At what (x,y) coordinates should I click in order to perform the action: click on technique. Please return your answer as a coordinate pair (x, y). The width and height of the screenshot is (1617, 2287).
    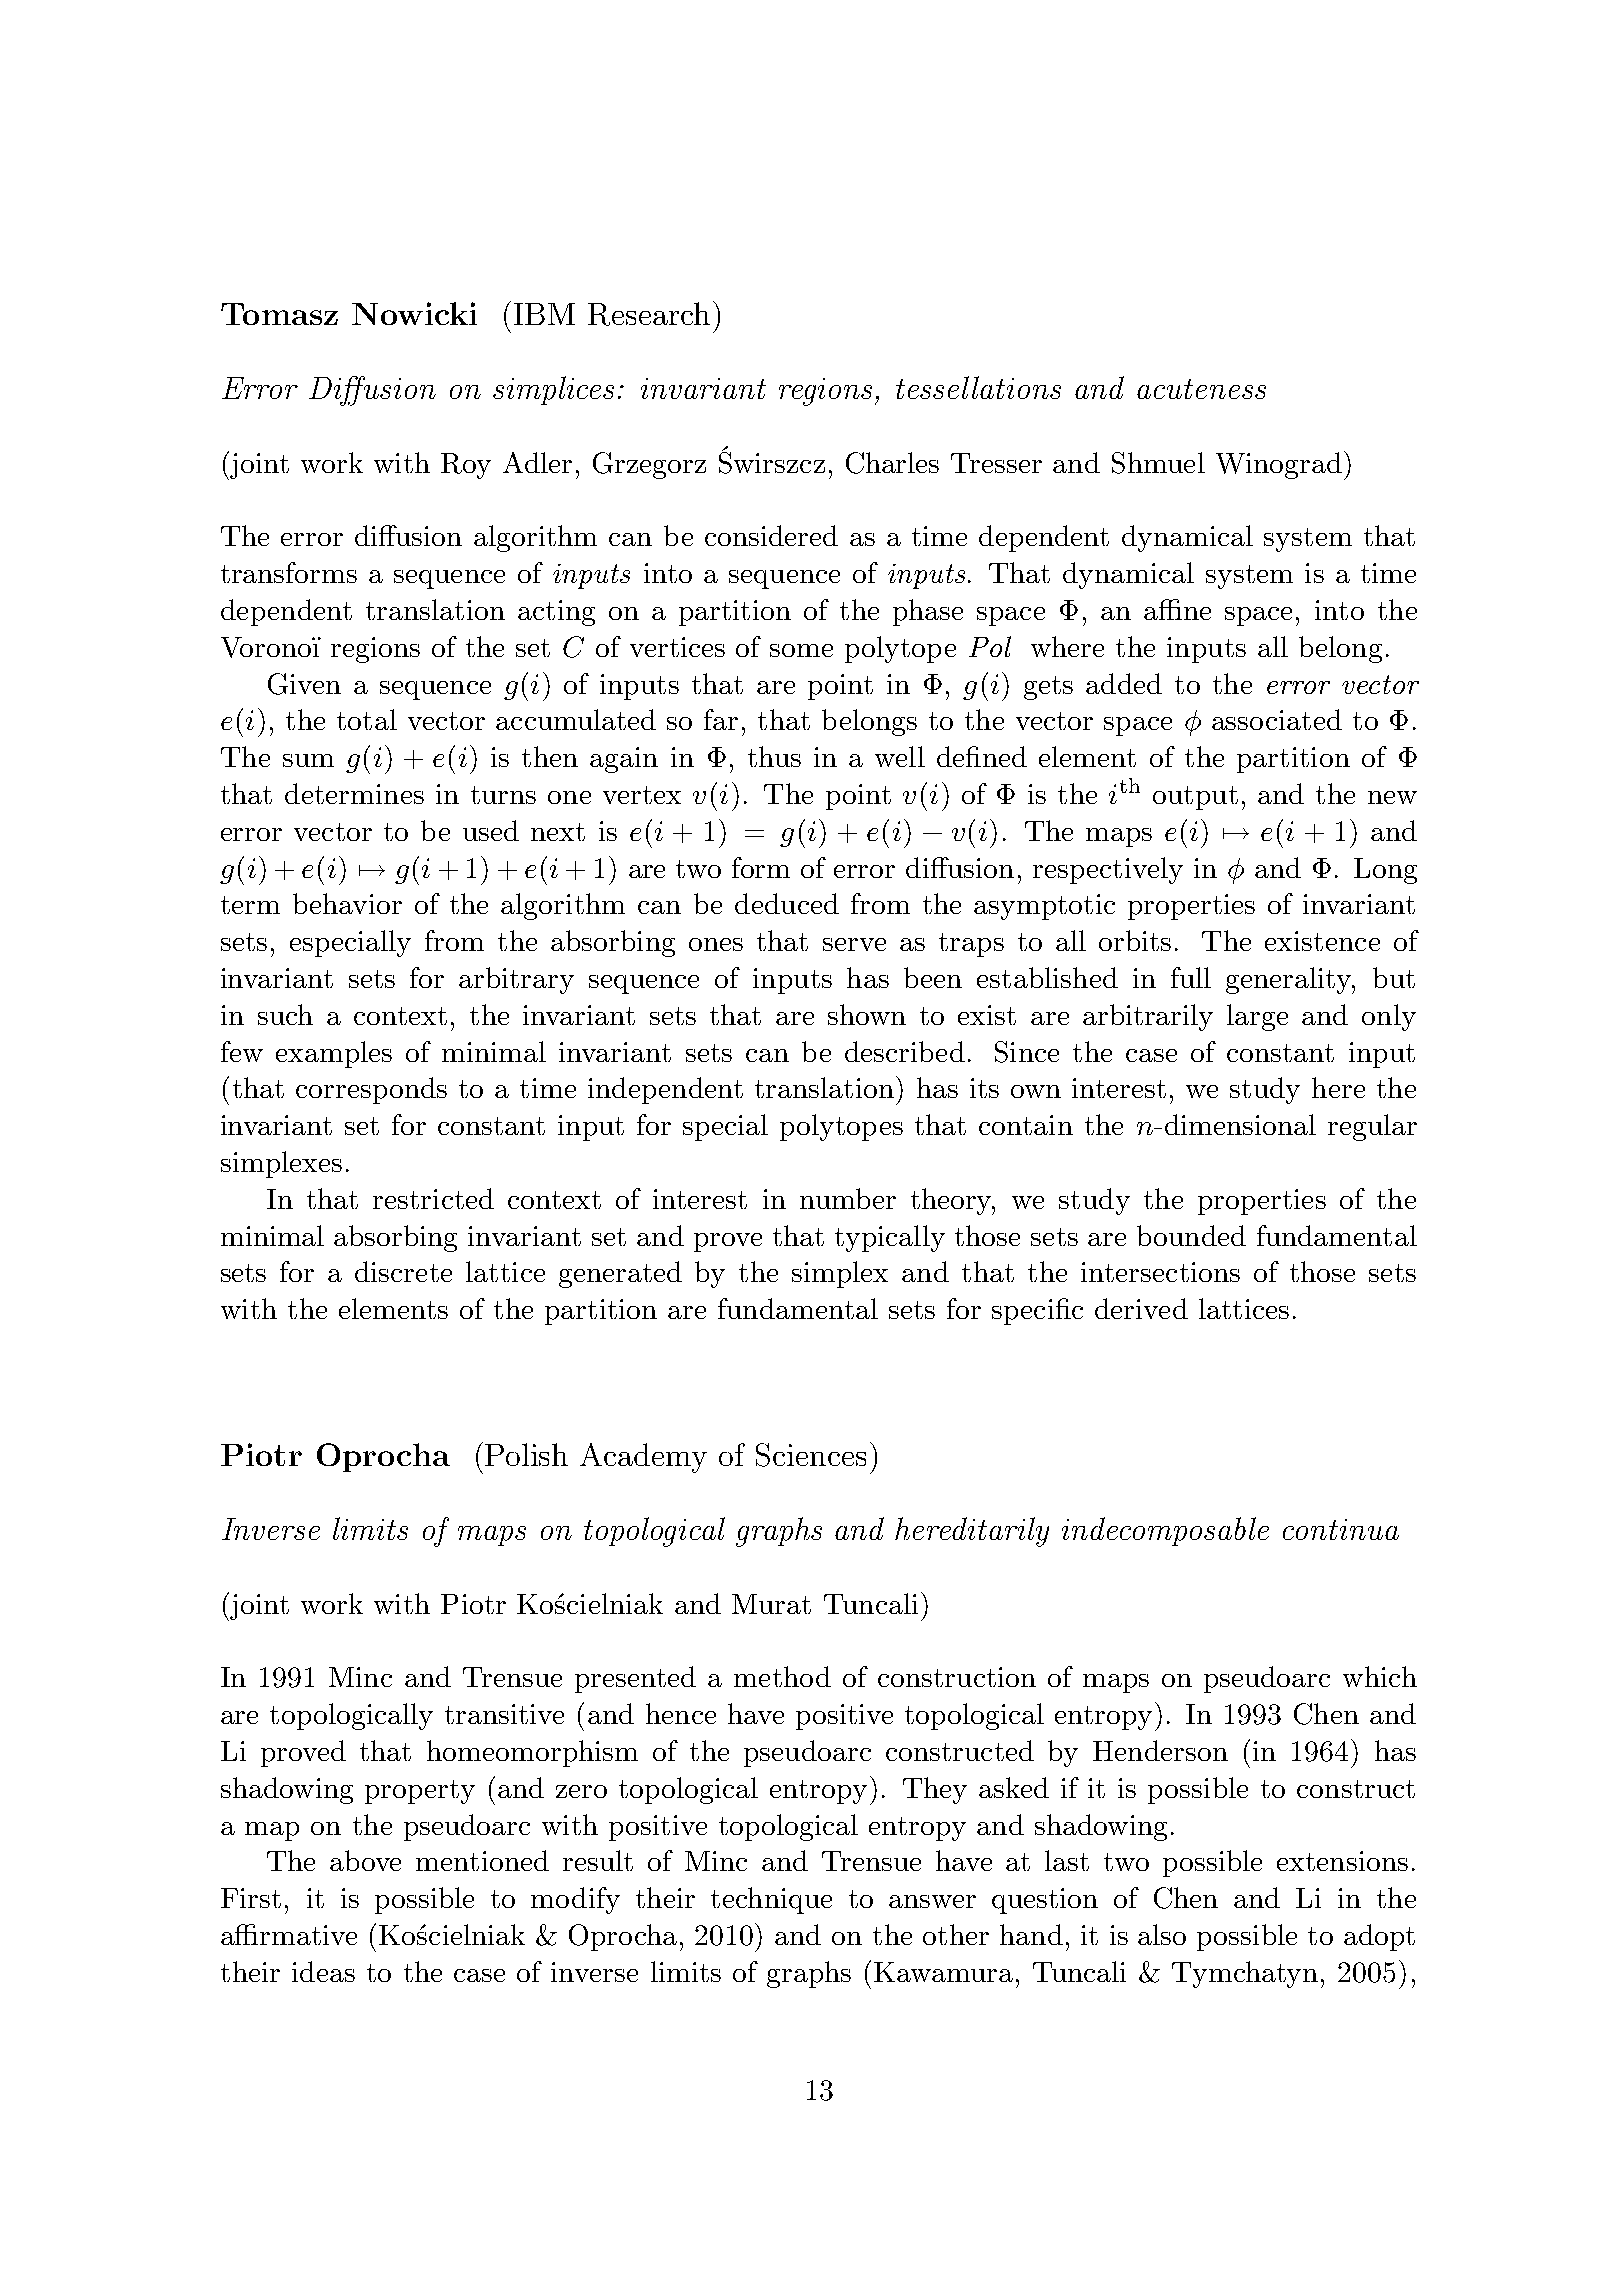
    Looking at the image, I should click on (771, 1900).
